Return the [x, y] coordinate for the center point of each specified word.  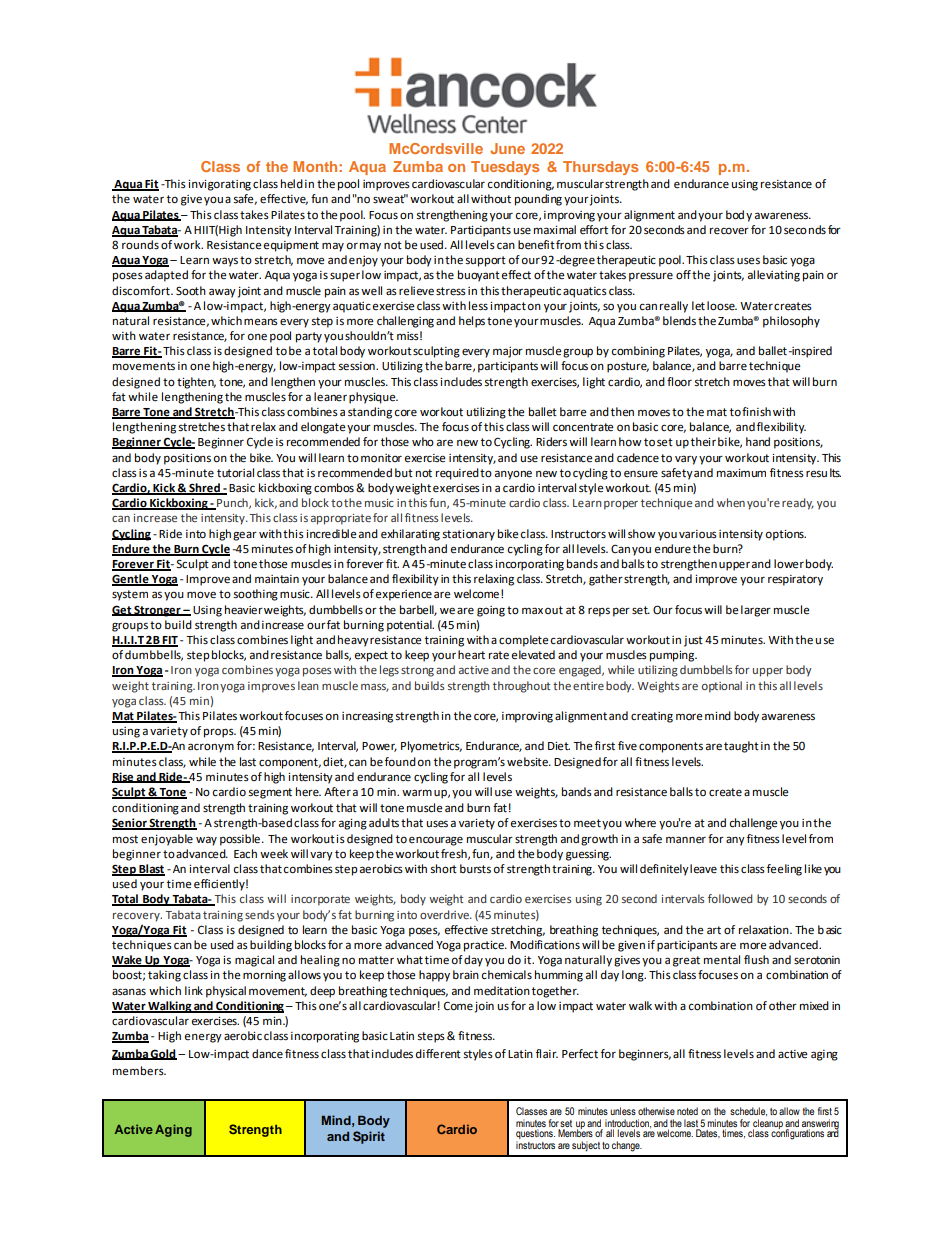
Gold [163, 1054]
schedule [748, 1111]
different [438, 1054]
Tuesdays [505, 168]
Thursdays [600, 168]
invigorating [219, 185]
